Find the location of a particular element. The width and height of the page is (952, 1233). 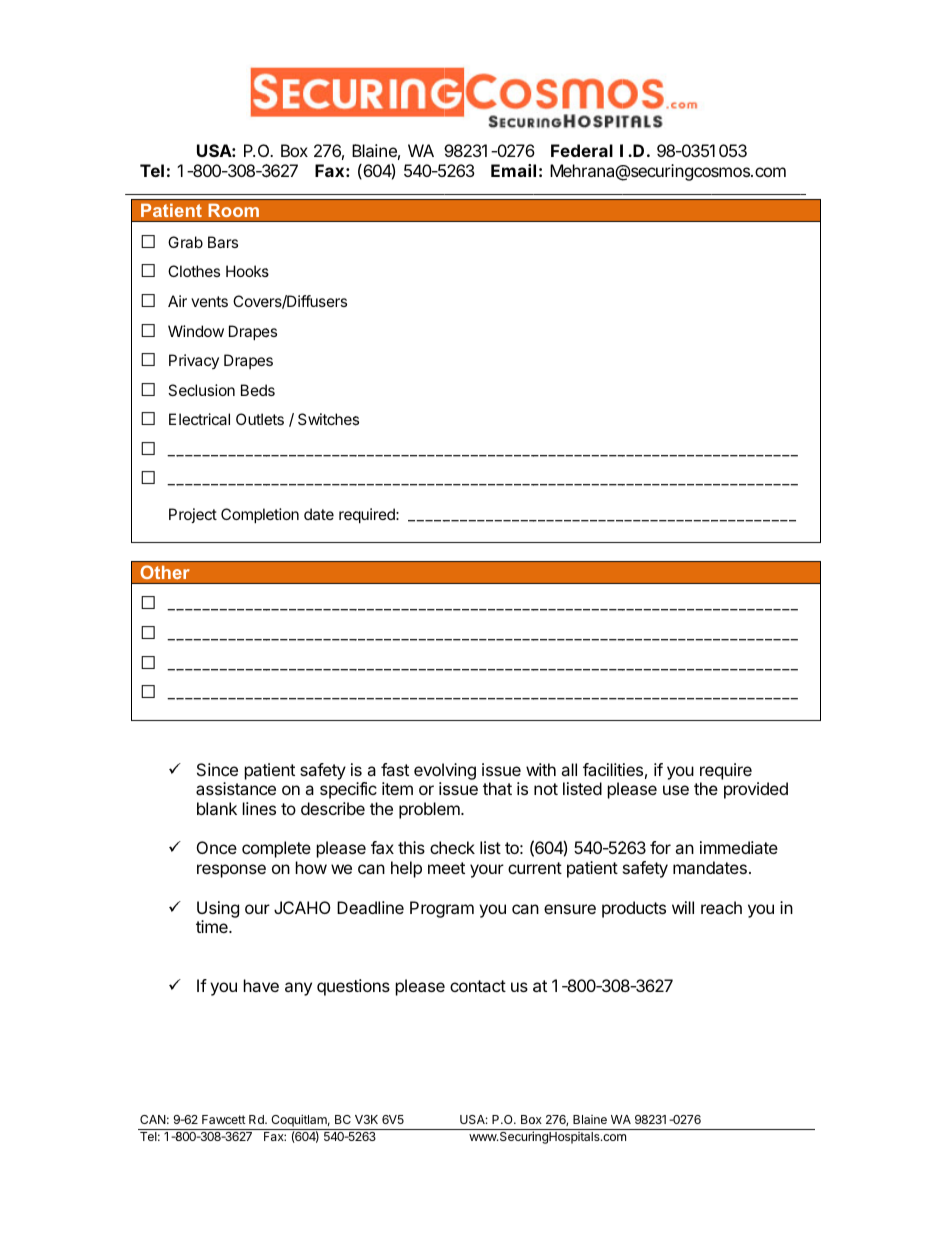

contact is located at coordinates (478, 986).
